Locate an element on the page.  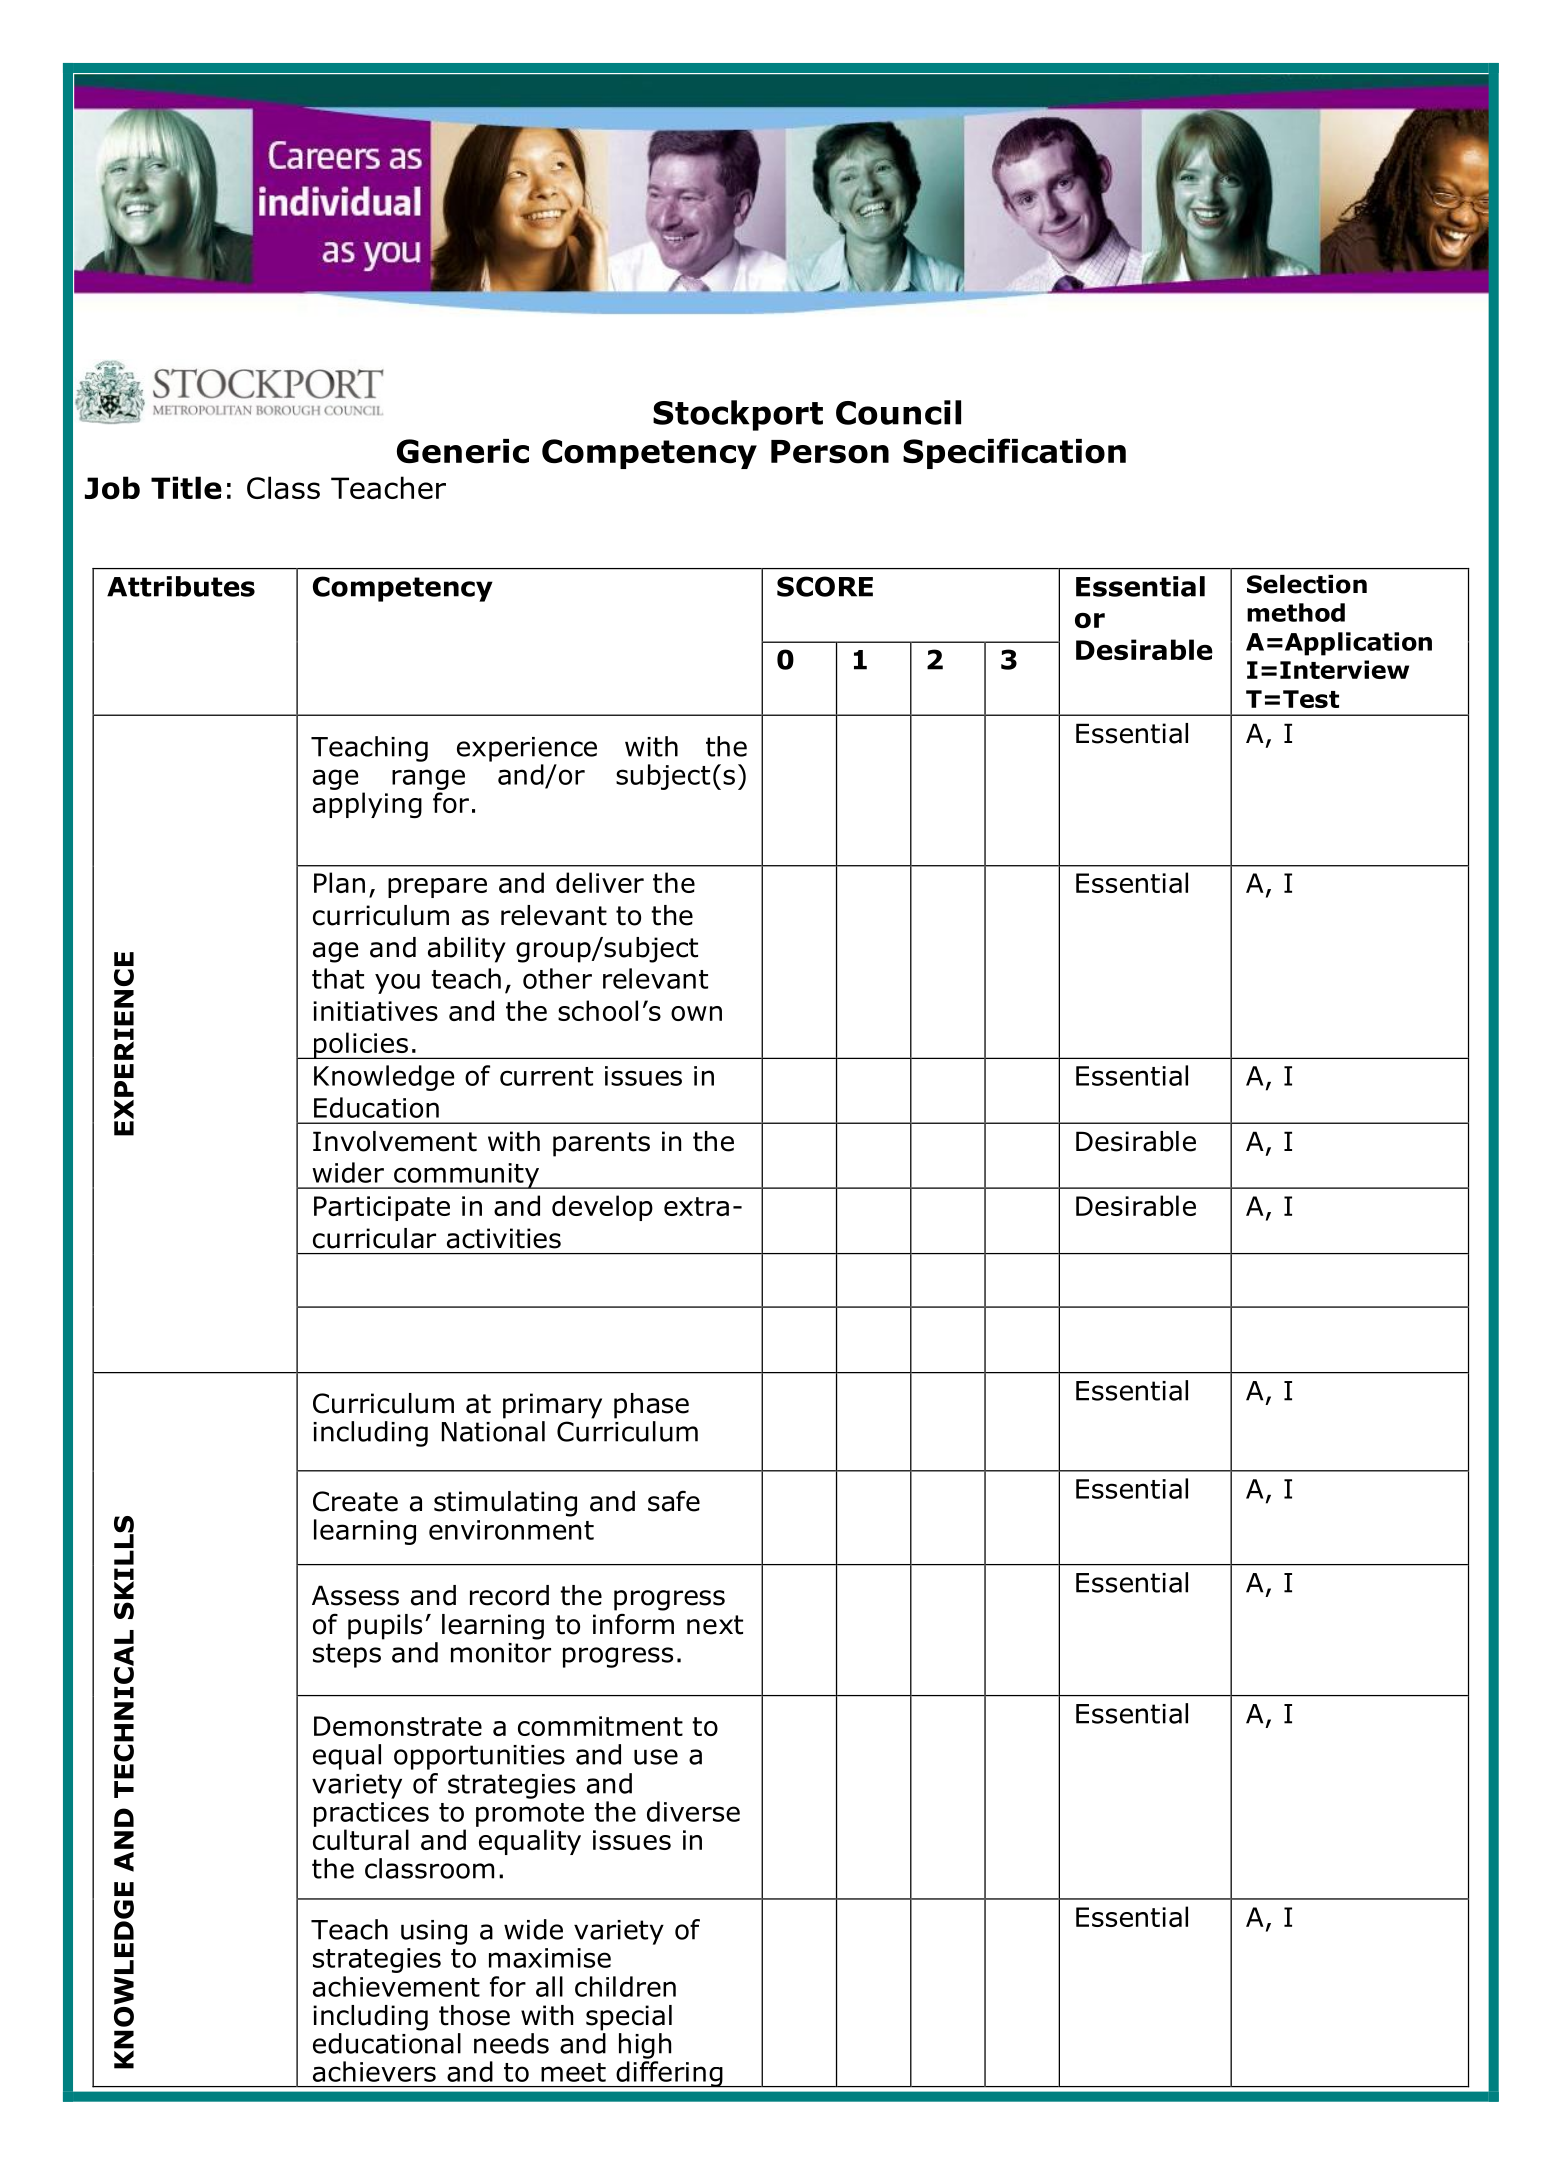
achievers is located at coordinates (374, 2071).
